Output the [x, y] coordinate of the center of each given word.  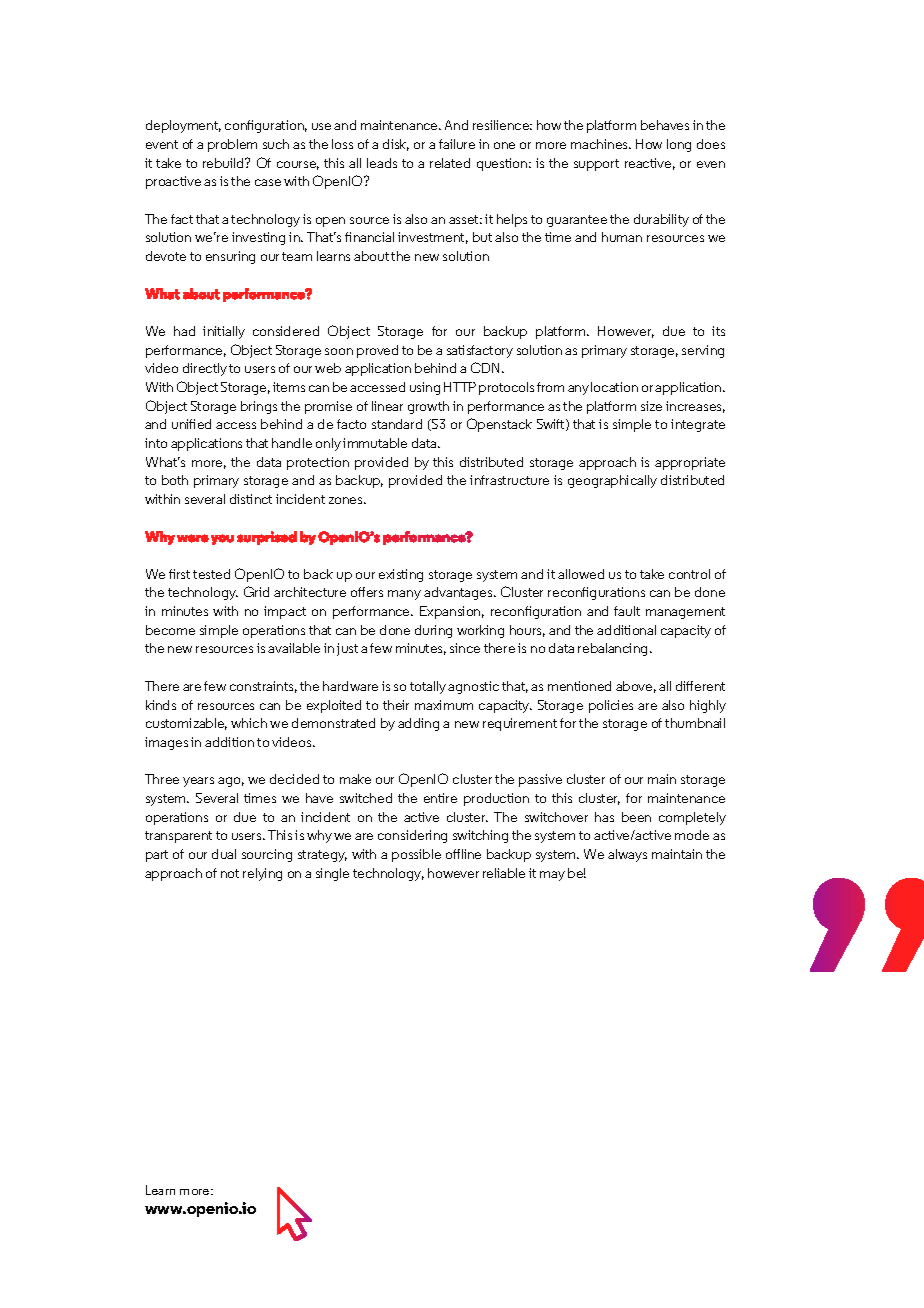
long [679, 145]
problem [232, 145]
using [425, 388]
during [433, 631]
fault [627, 611]
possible [416, 855]
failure [457, 144]
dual [224, 854]
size [651, 406]
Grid [256, 591]
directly [205, 369]
